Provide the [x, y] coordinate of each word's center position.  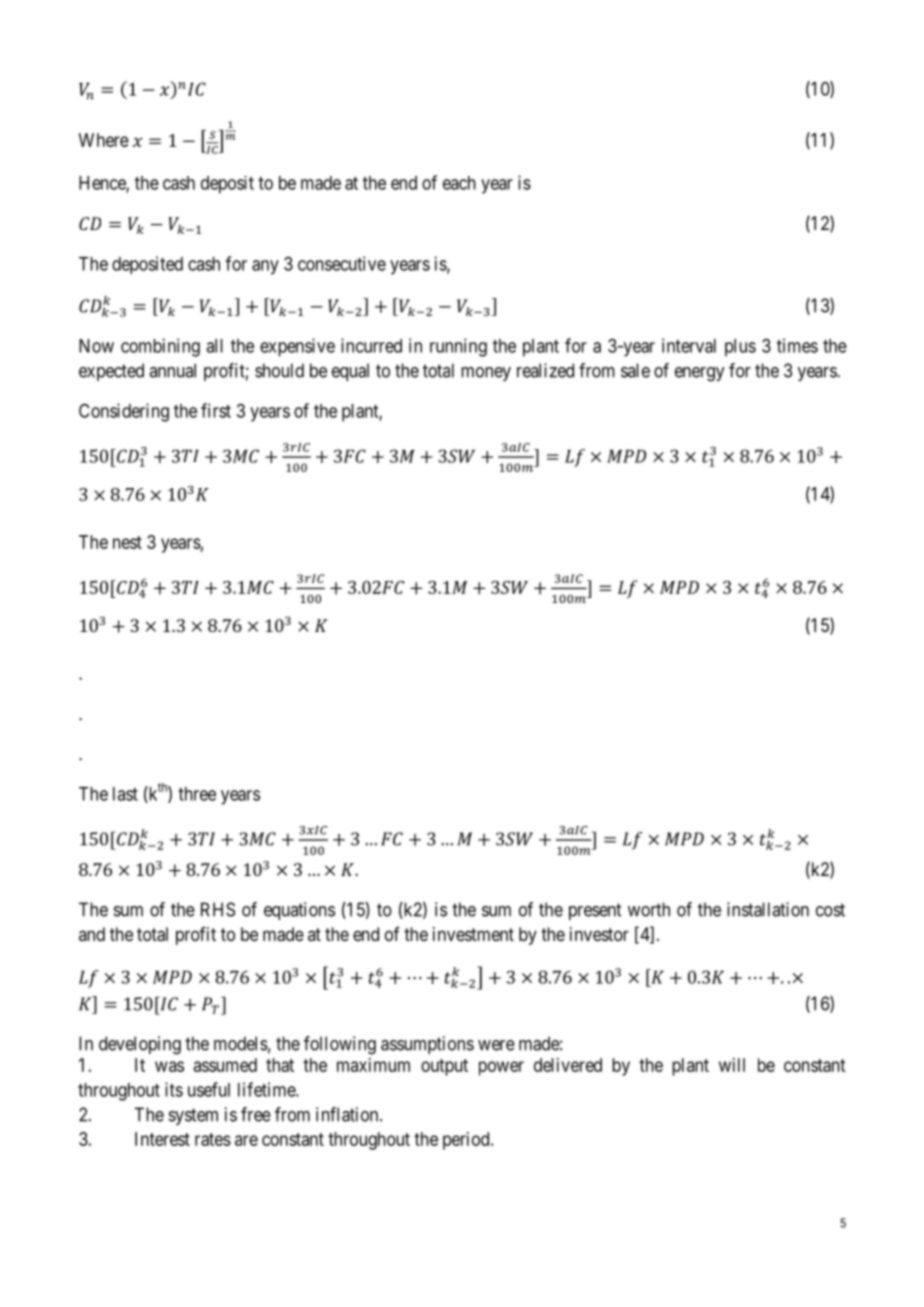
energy [699, 374]
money [486, 374]
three [197, 794]
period [467, 1141]
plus [740, 348]
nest [127, 542]
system [193, 1116]
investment [473, 934]
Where [104, 140]
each [459, 183]
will [732, 1065]
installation [768, 909]
